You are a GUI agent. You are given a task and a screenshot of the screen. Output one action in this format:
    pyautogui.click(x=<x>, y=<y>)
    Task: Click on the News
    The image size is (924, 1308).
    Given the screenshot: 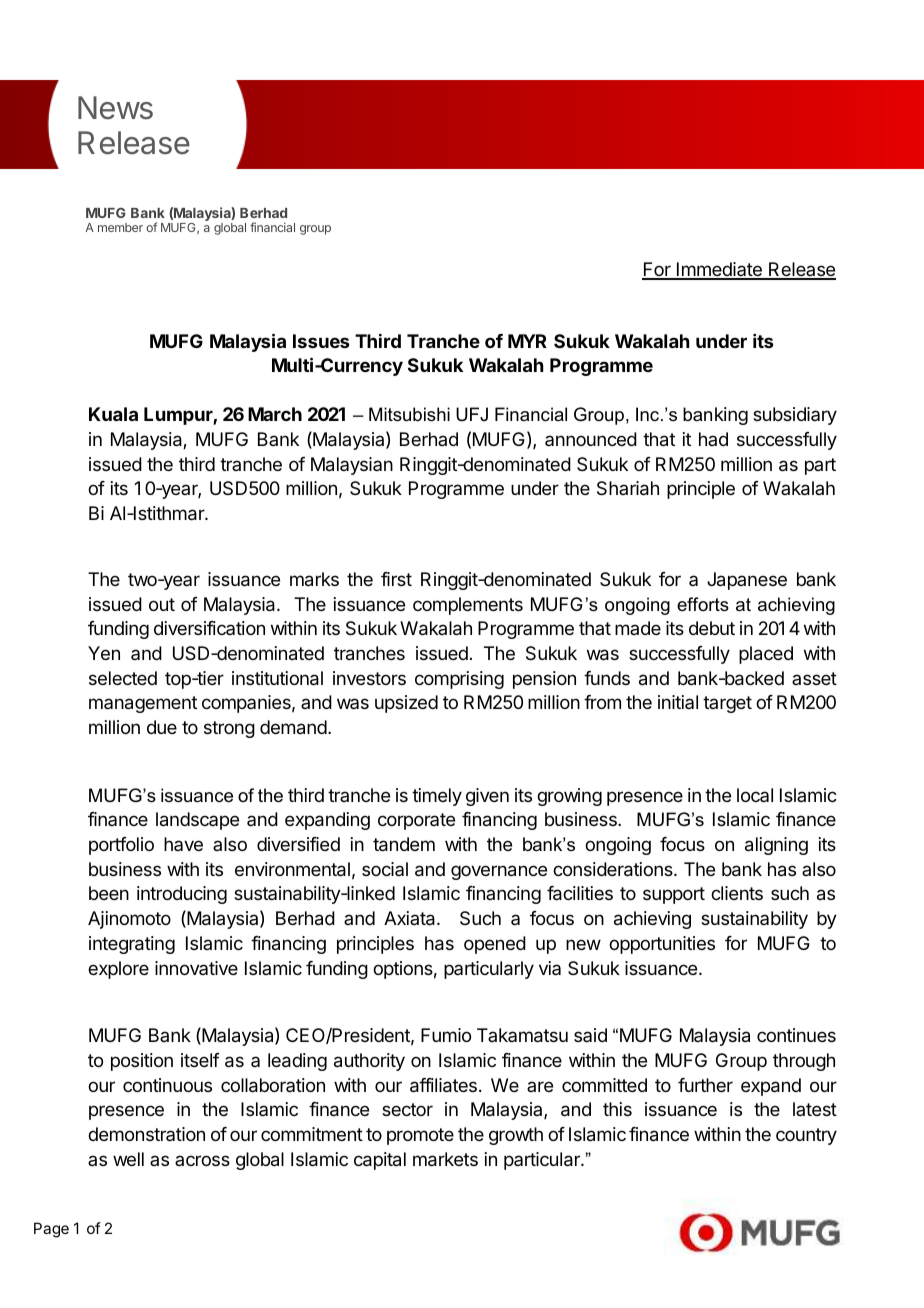 What is the action you would take?
    pyautogui.click(x=115, y=108)
